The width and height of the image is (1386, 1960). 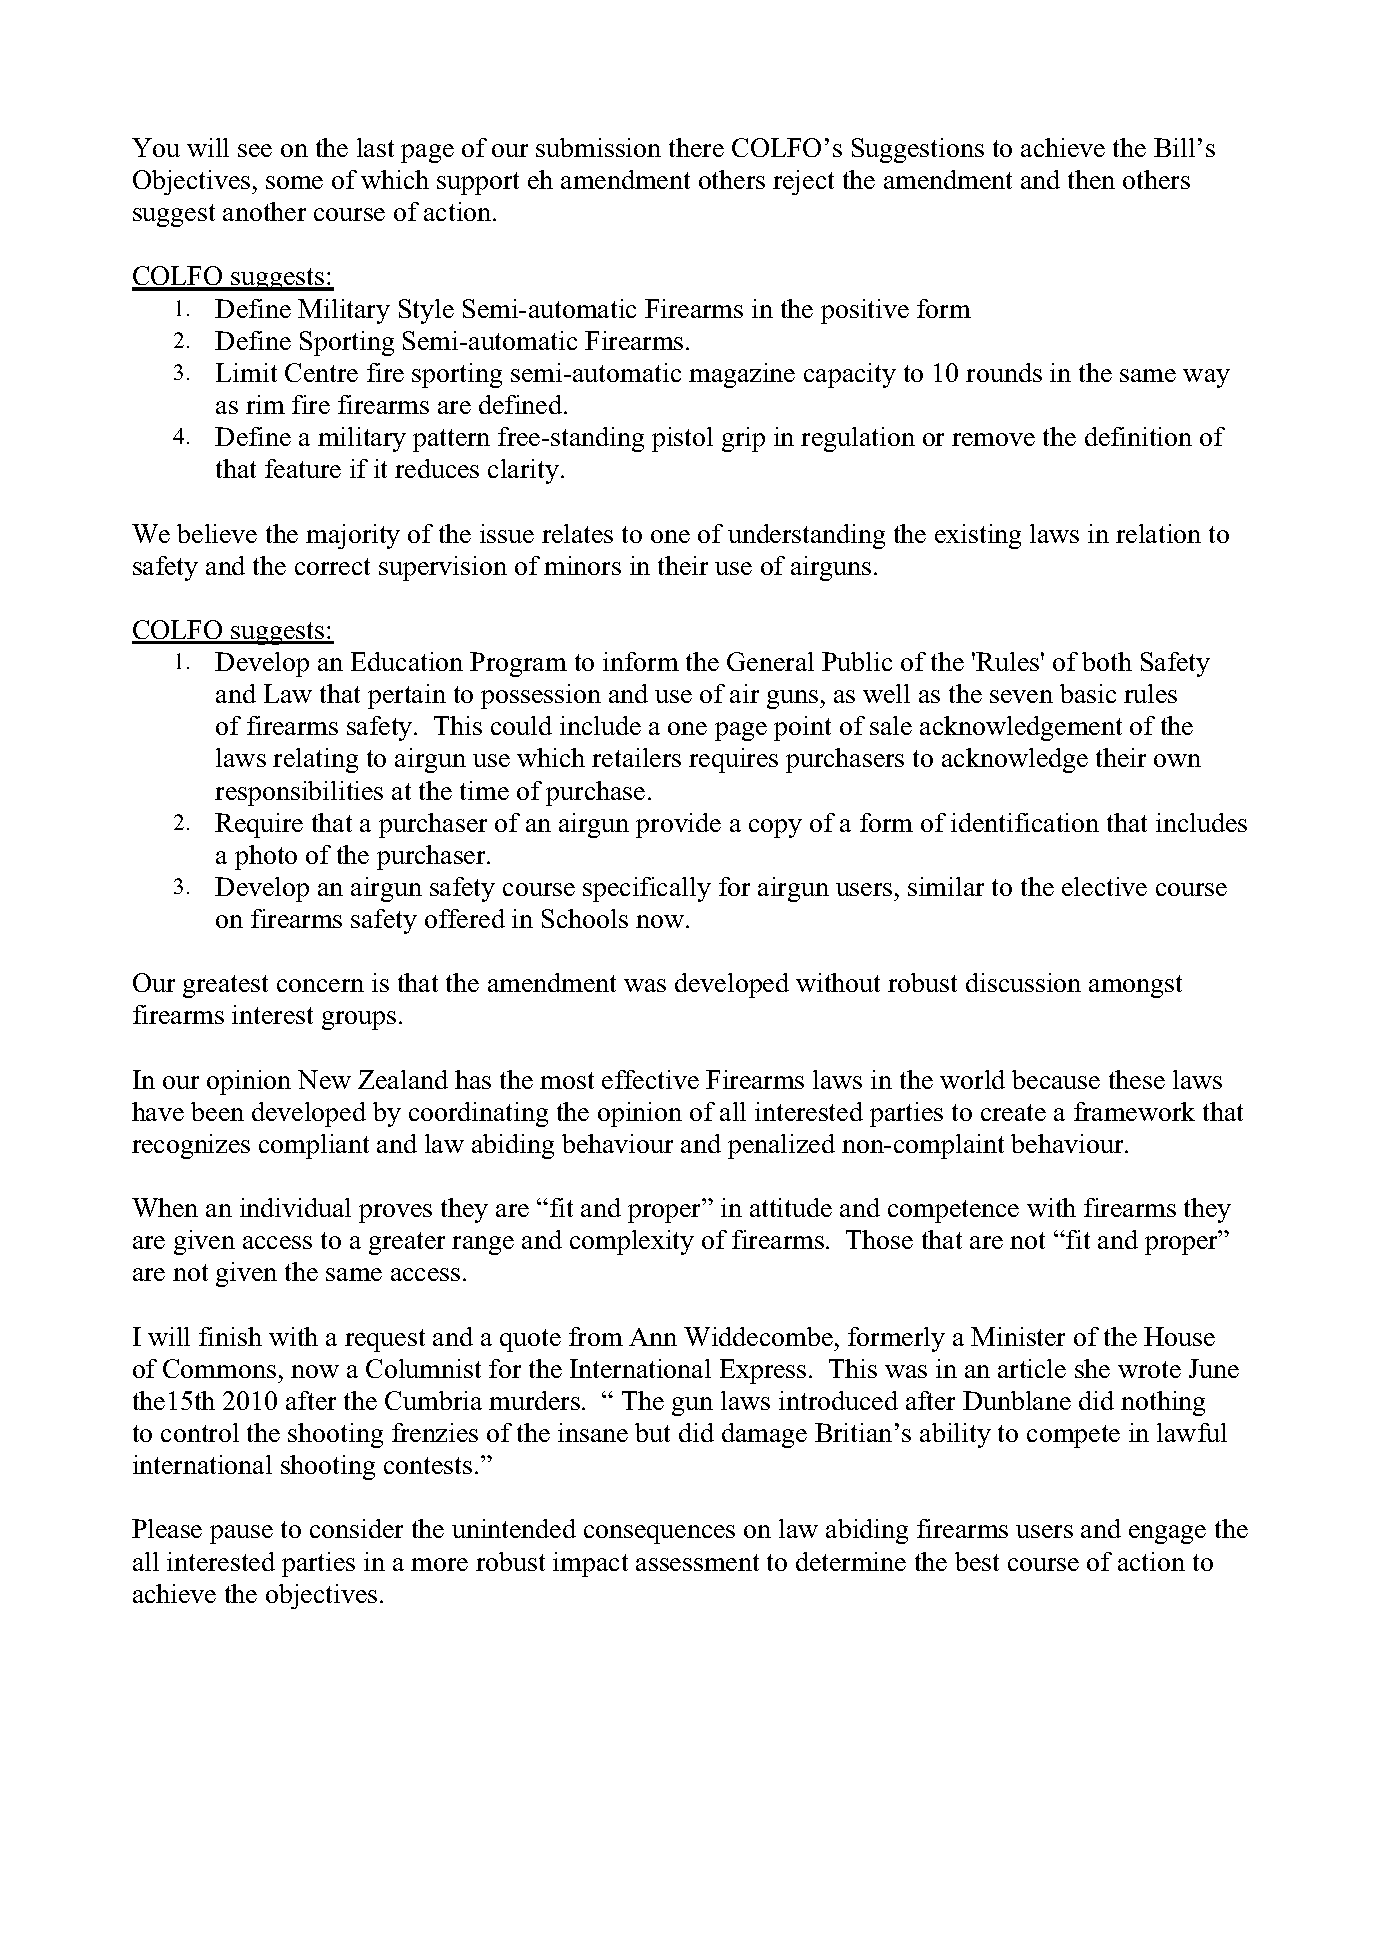 What do you see at coordinates (1104, 886) in the image?
I see `elective` at bounding box center [1104, 886].
